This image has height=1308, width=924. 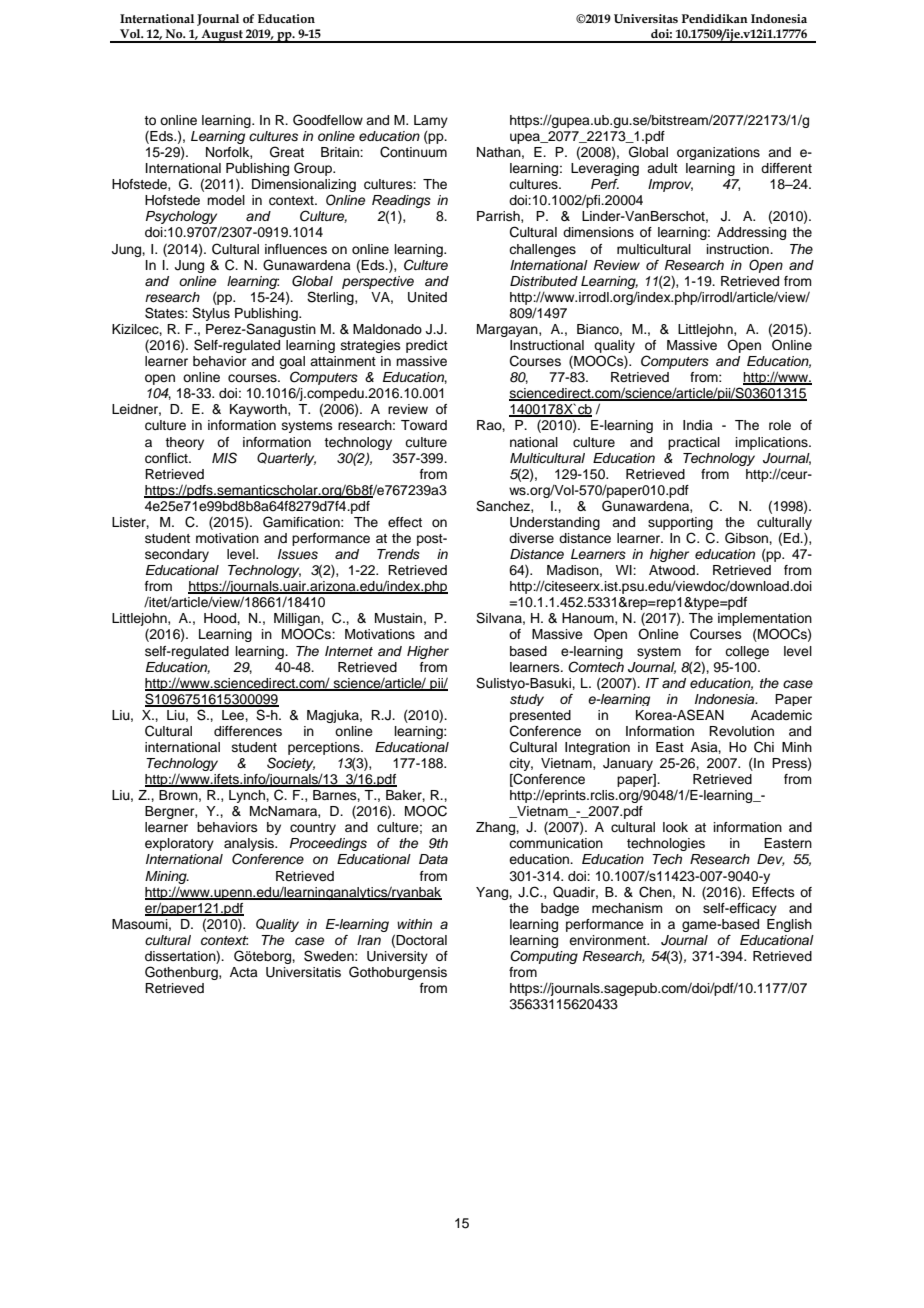 What do you see at coordinates (224, 458) in the image?
I see `MIS` at bounding box center [224, 458].
